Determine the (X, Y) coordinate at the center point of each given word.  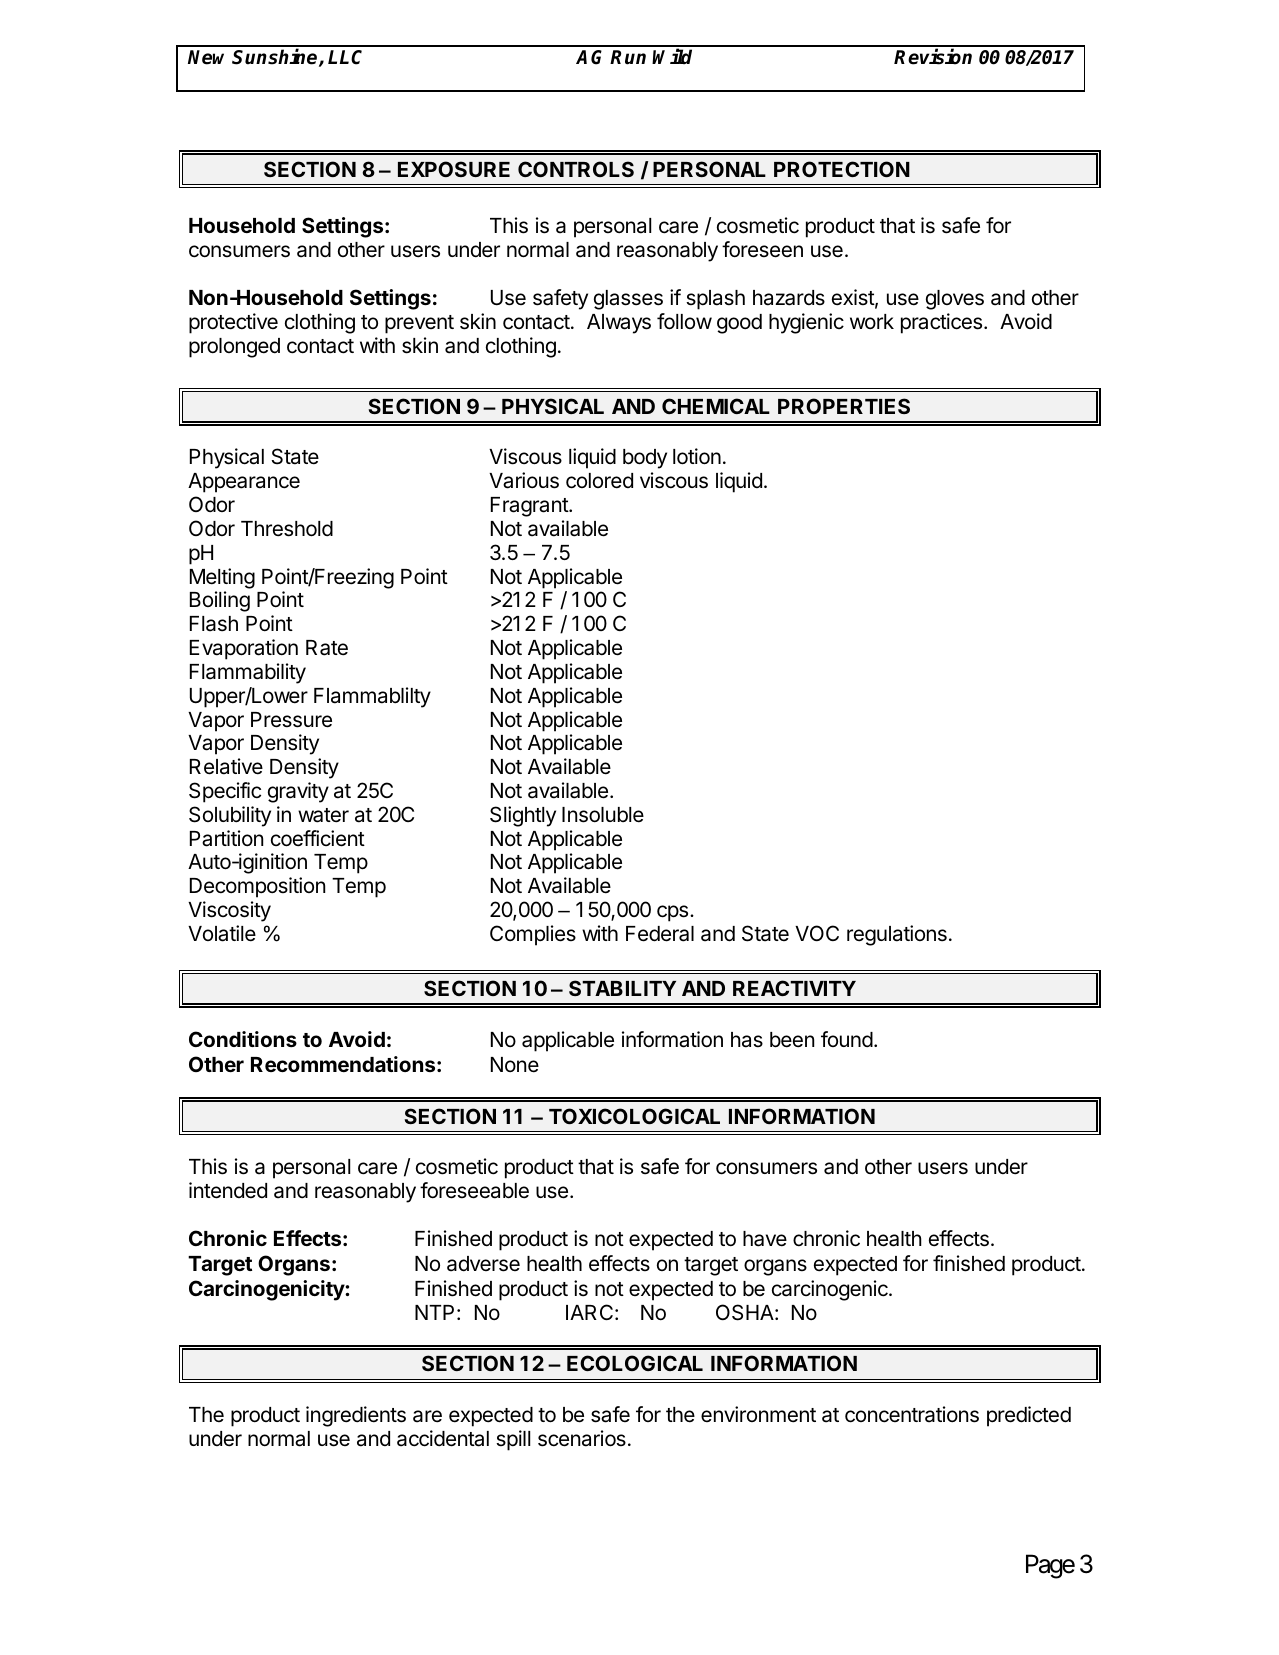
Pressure (291, 720)
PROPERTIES (844, 406)
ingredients (356, 1416)
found (847, 1039)
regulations (897, 935)
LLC (345, 57)
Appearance (244, 483)
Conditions (243, 1039)
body (645, 459)
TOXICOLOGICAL (634, 1116)
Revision (933, 56)
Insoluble (603, 815)
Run (628, 57)
